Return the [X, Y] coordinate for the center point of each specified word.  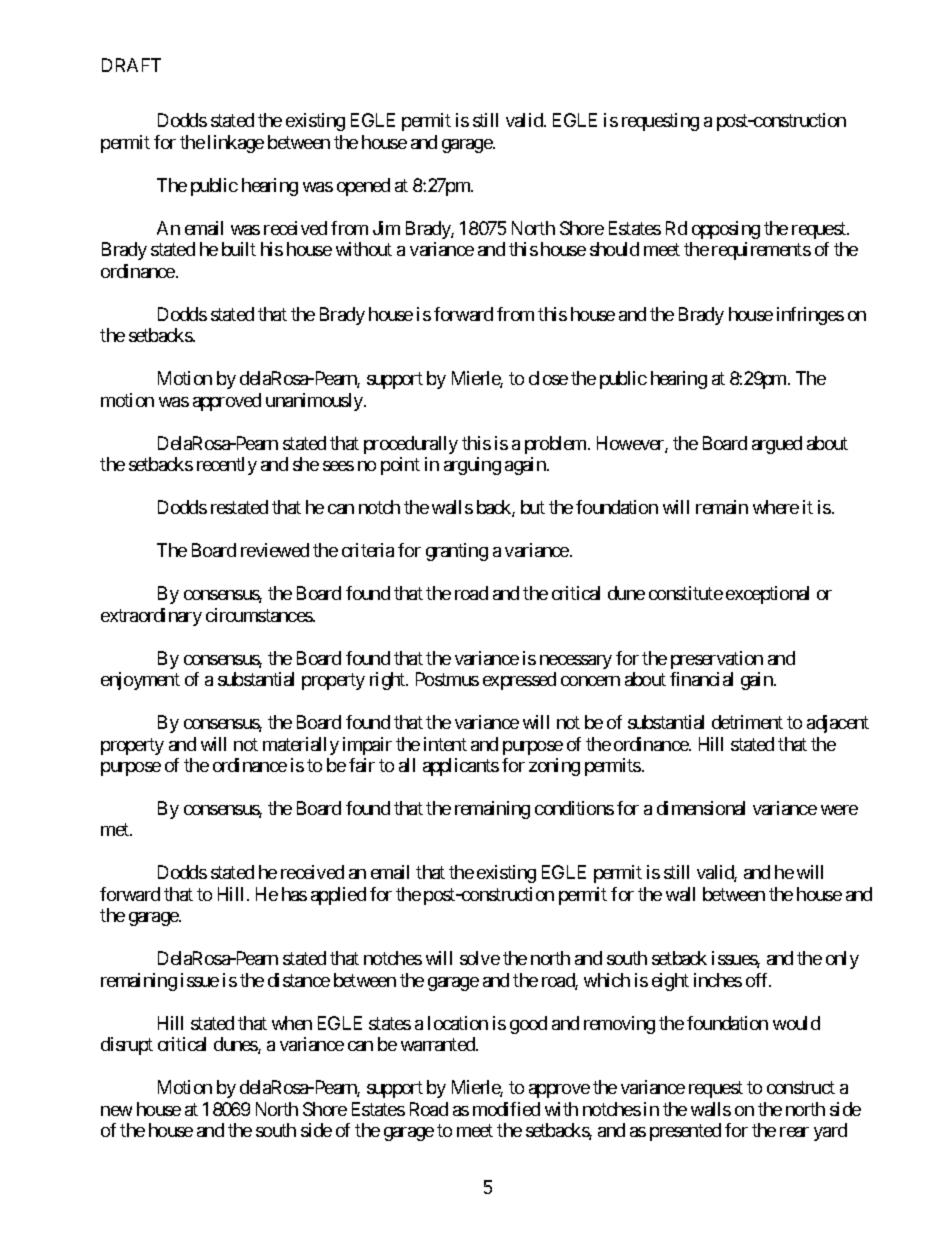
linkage [236, 144]
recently [227, 466]
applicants [461, 767]
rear [794, 1132]
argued [777, 445]
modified [506, 1109]
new [116, 1111]
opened [363, 187]
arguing [472, 466]
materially [301, 746]
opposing [726, 230]
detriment [747, 722]
